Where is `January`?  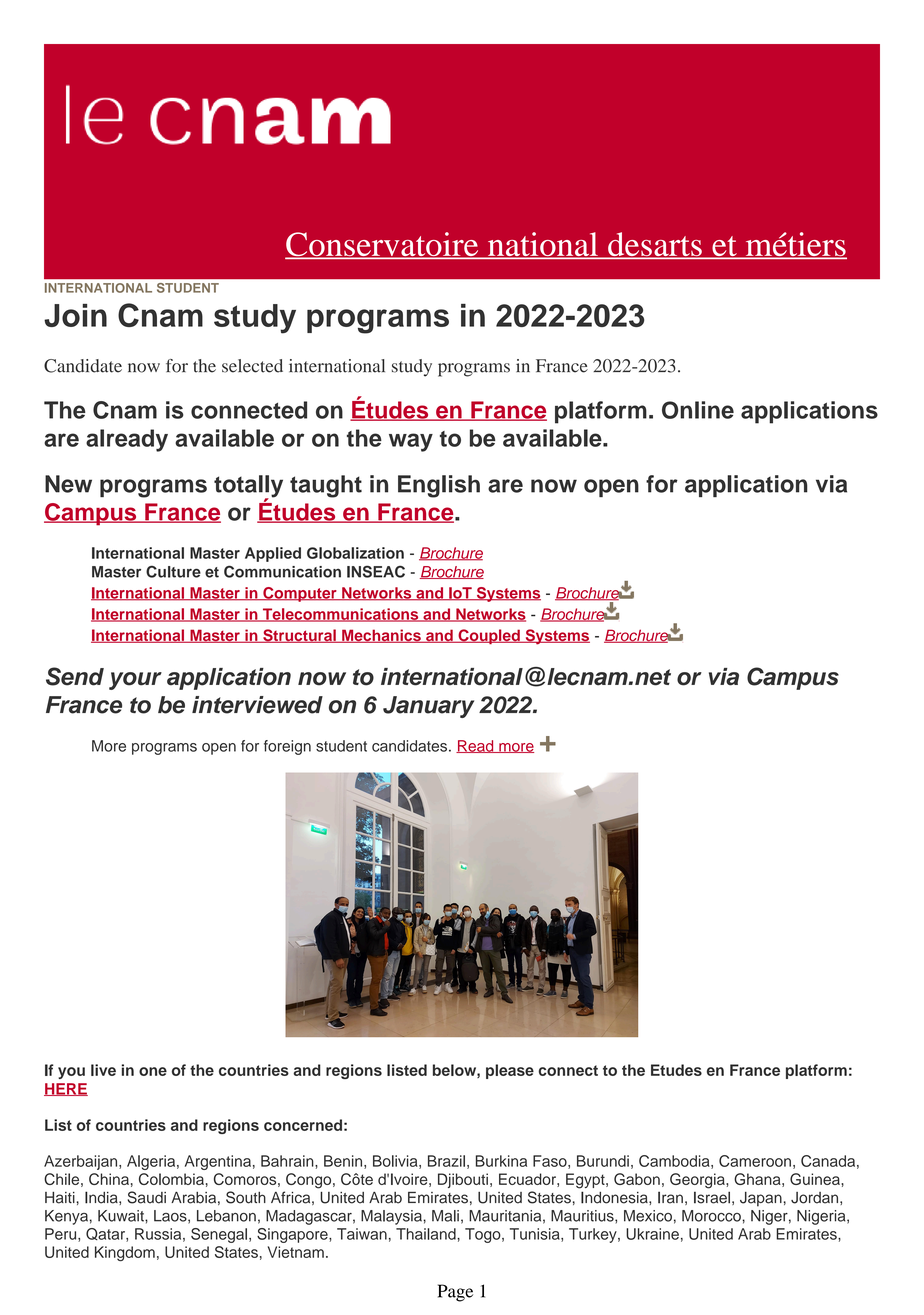 January is located at coordinates (428, 707).
